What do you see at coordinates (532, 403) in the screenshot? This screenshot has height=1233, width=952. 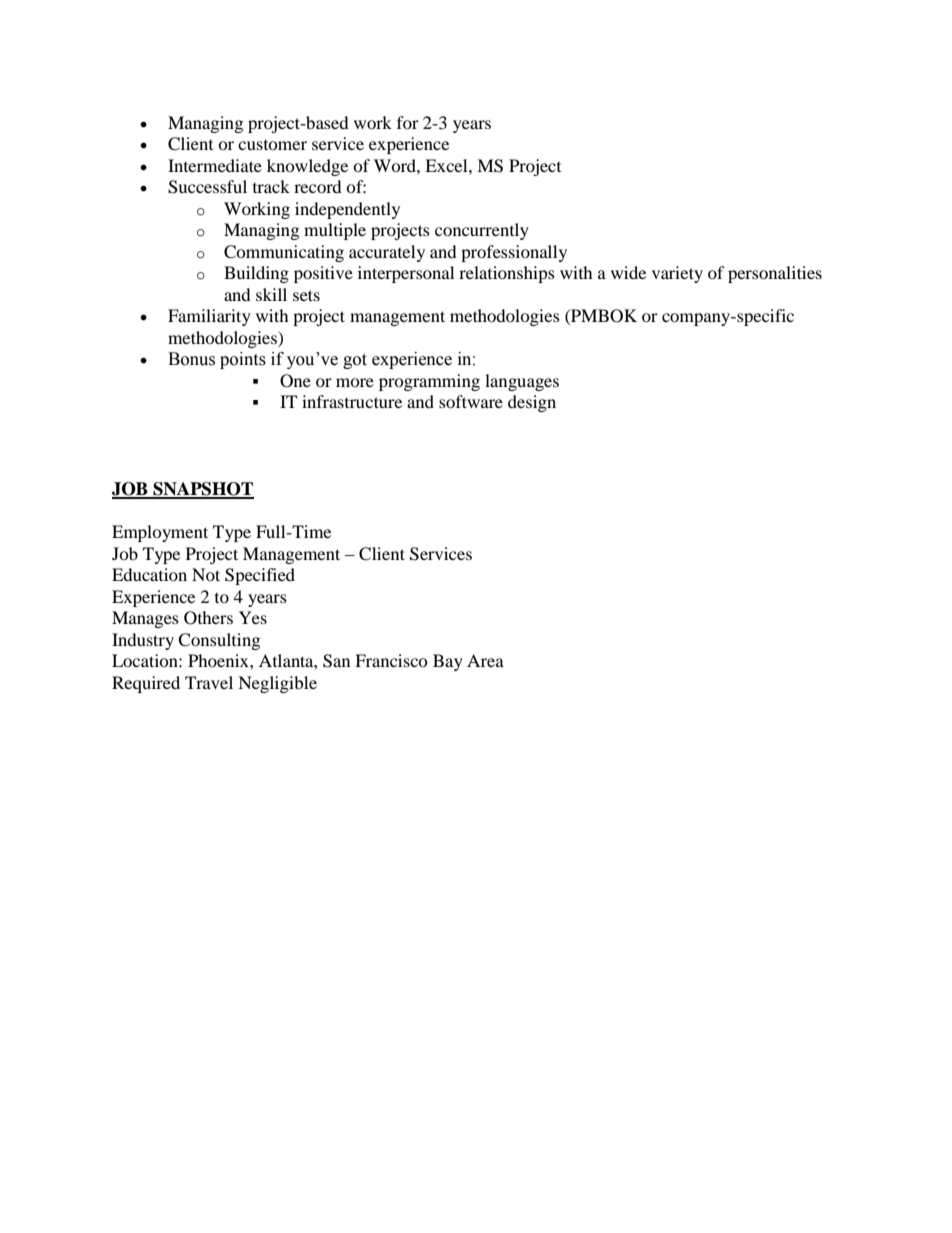 I see `design` at bounding box center [532, 403].
